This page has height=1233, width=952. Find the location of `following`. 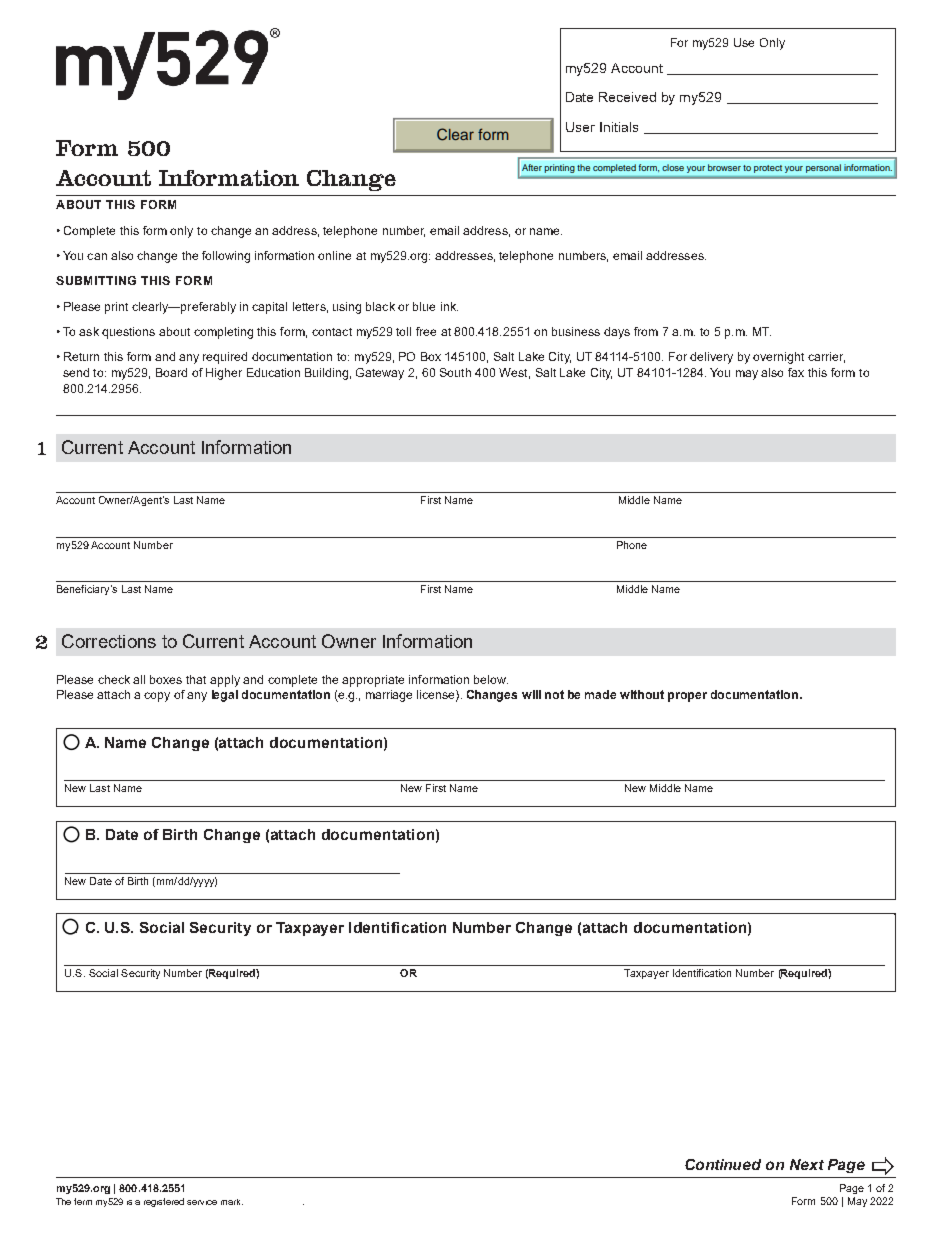

following is located at coordinates (226, 257).
